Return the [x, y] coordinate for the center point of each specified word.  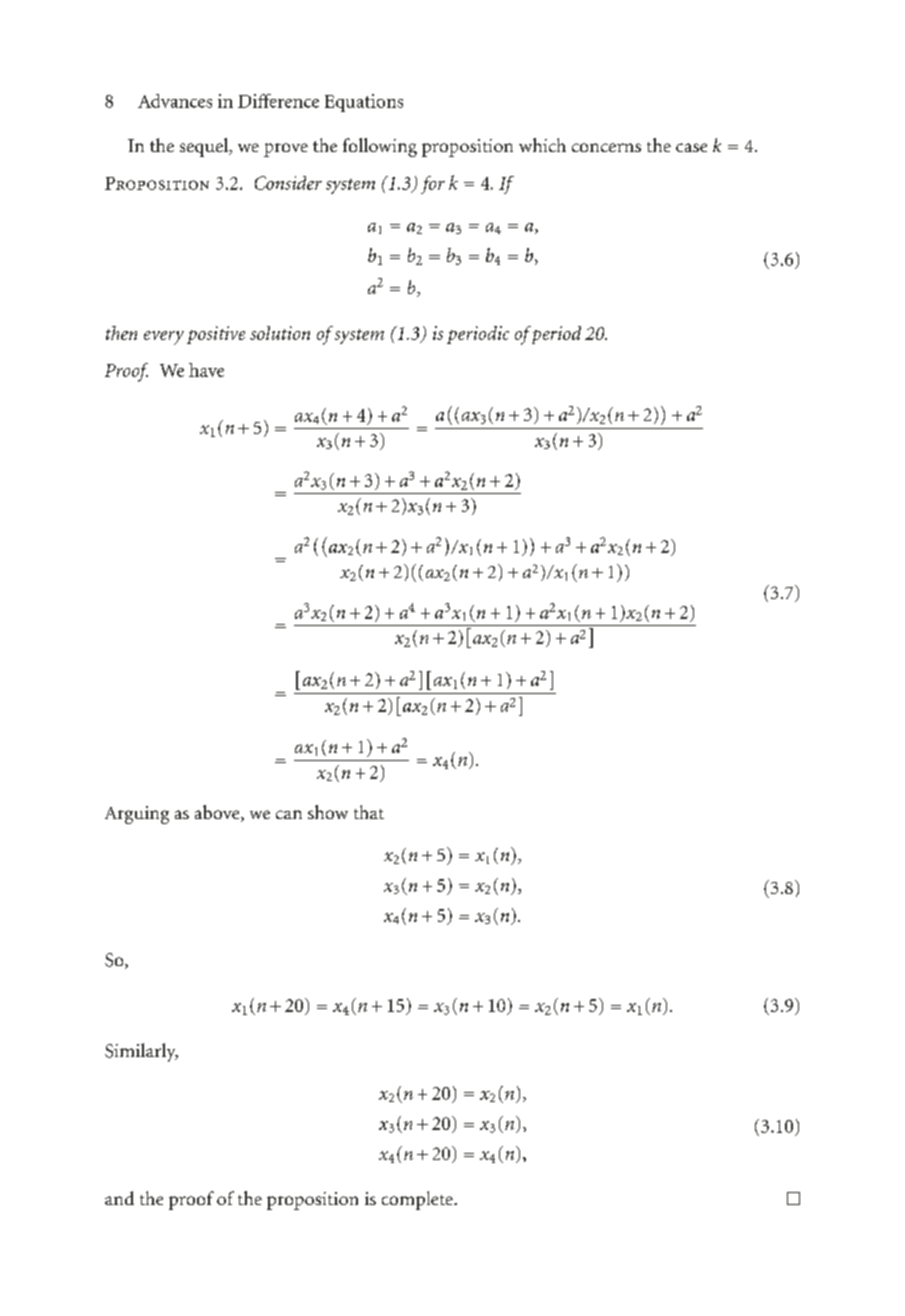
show [328, 812]
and [119, 1198]
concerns [606, 147]
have [206, 370]
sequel [205, 147]
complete [418, 1200]
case [691, 147]
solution [280, 333]
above [218, 813]
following [380, 147]
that [369, 812]
